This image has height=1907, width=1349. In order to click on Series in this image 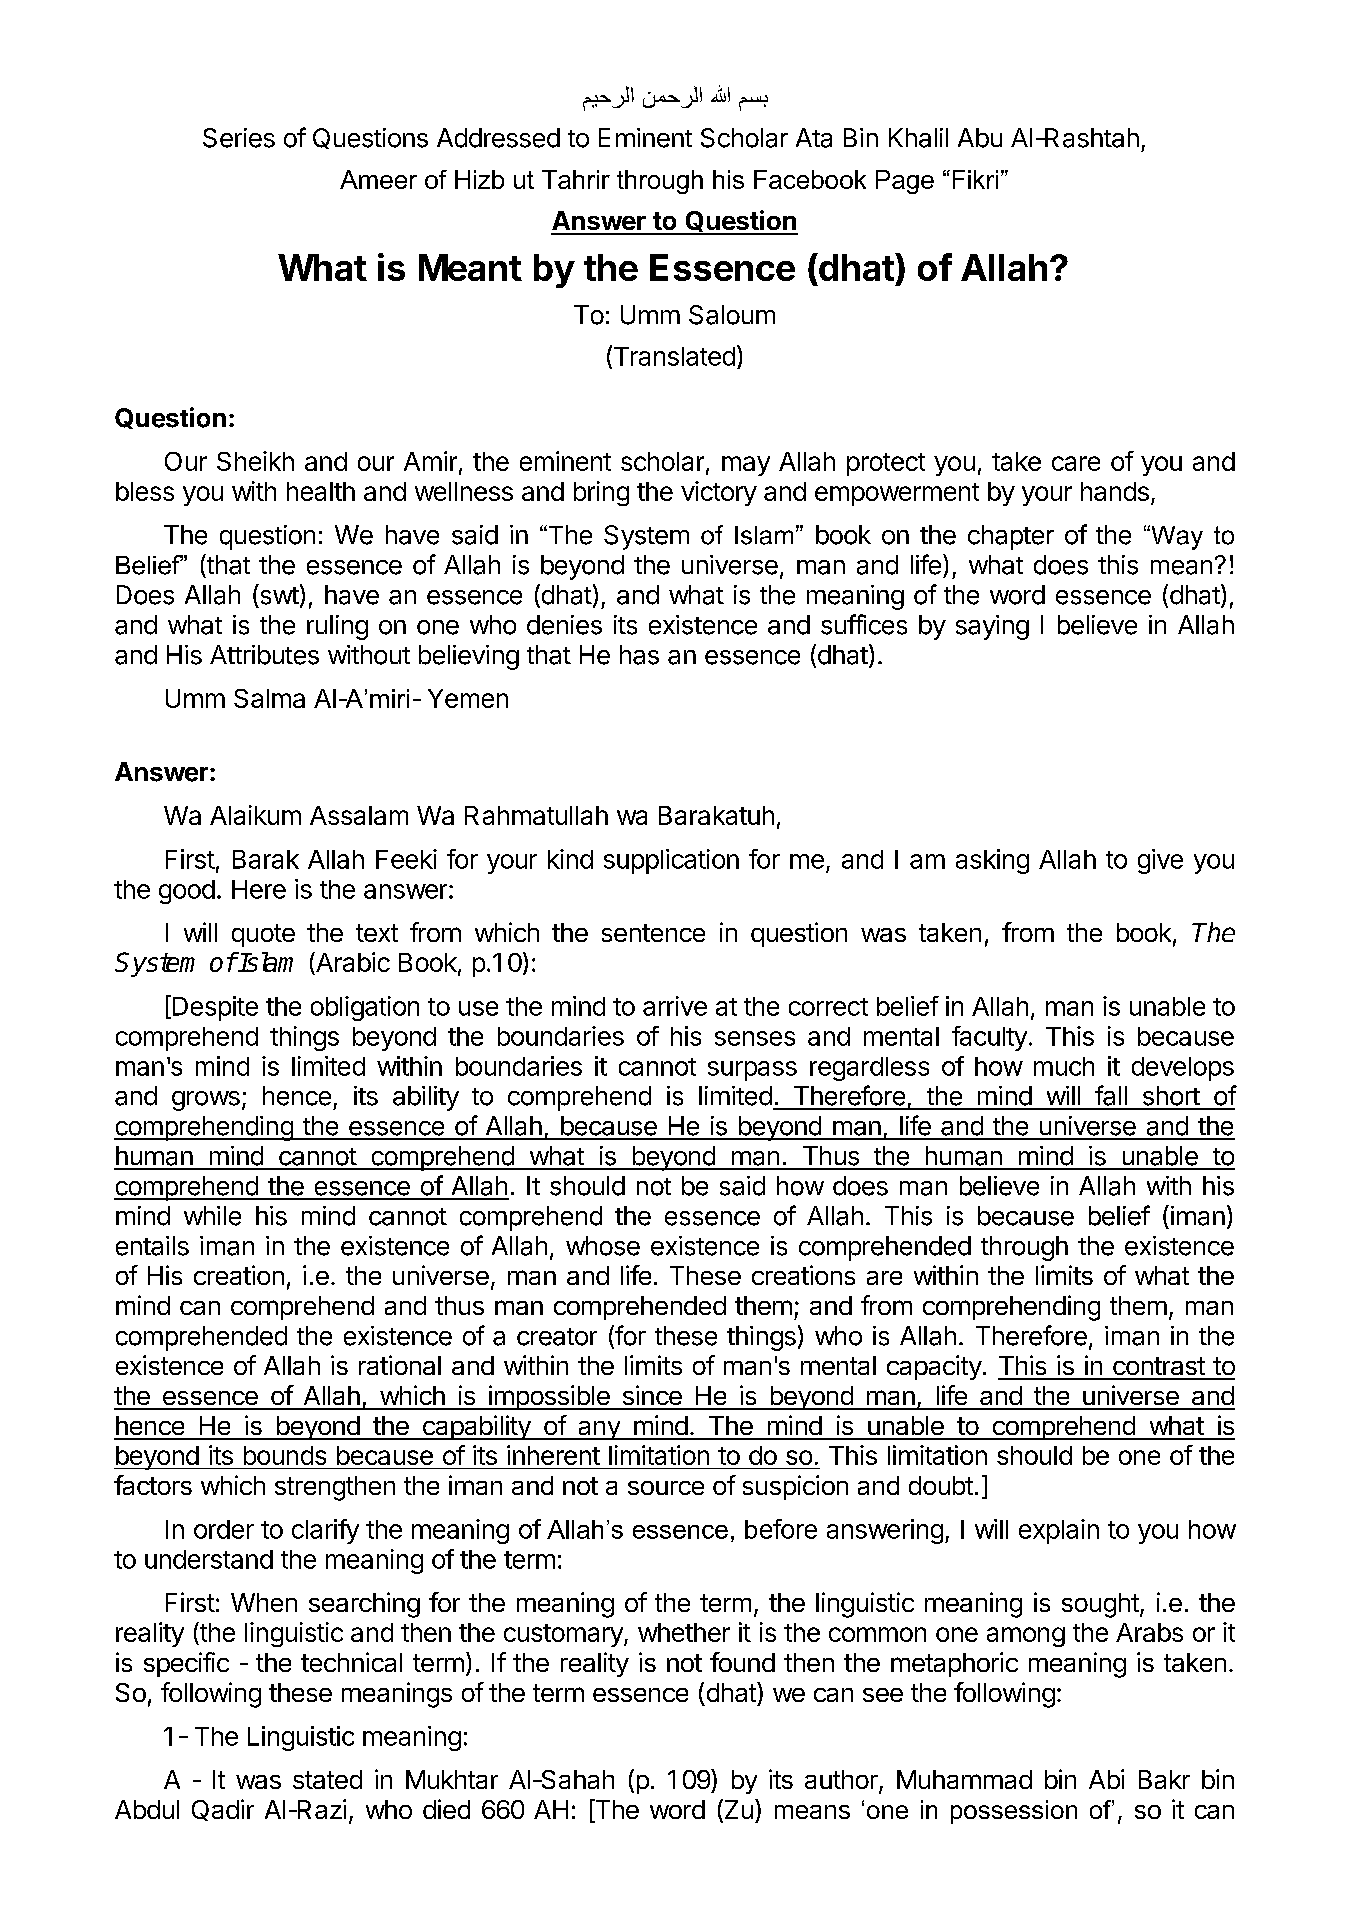, I will do `click(239, 138)`.
